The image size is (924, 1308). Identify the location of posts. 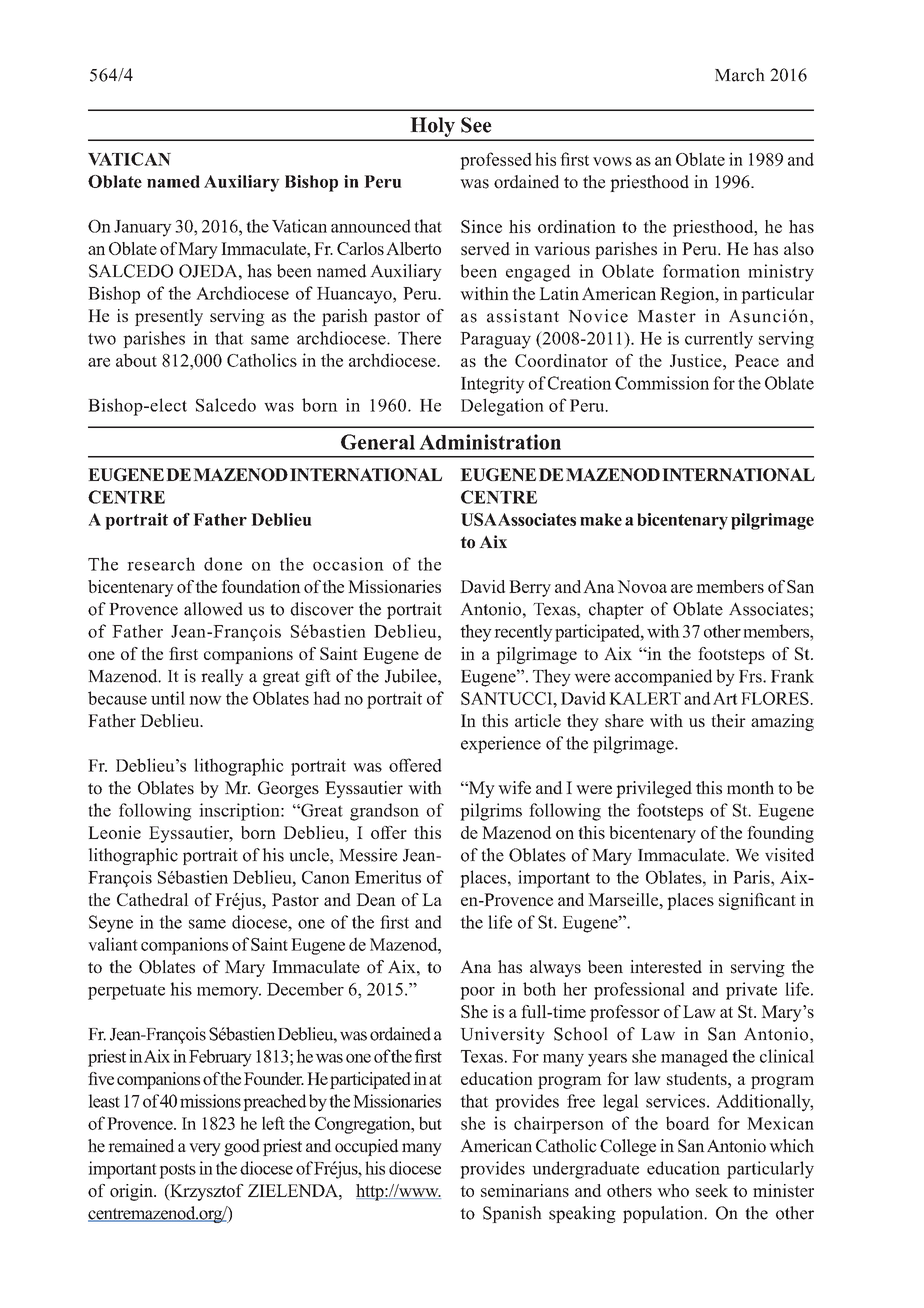
(177, 1171).
